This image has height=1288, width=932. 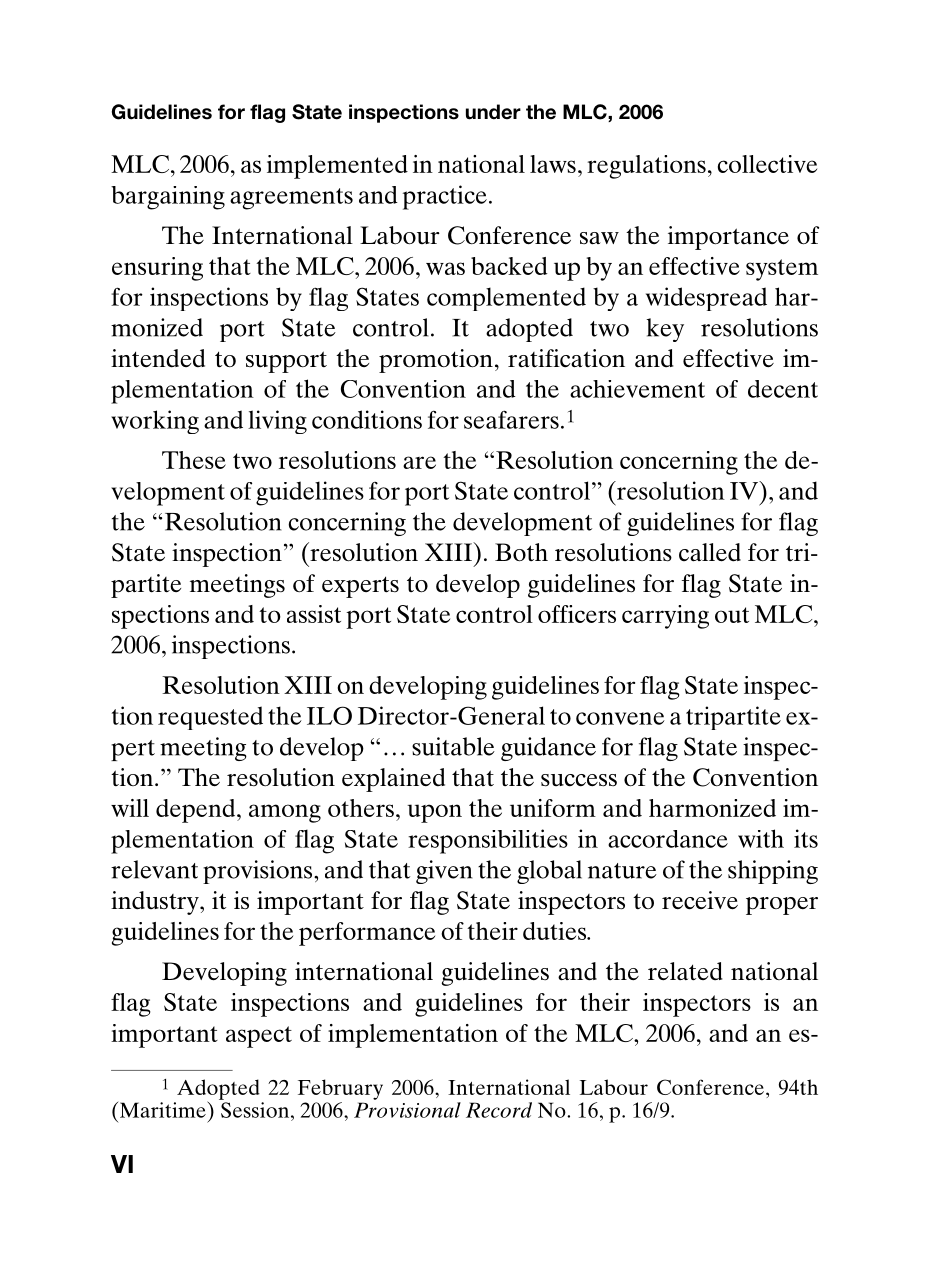 I want to click on Record, so click(x=499, y=1110).
